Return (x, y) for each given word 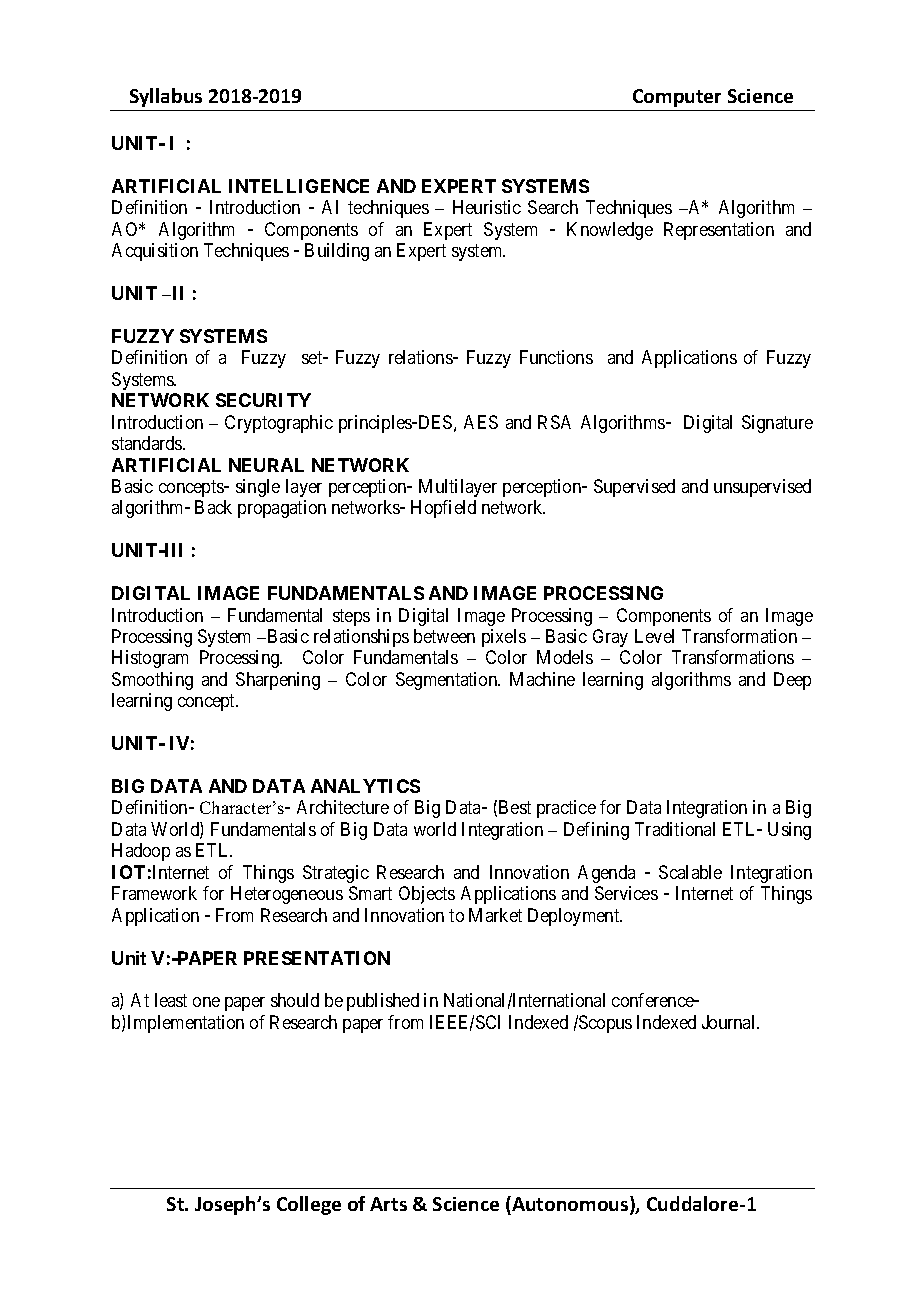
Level (654, 636)
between (444, 636)
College (309, 1205)
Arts (388, 1204)
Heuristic (487, 207)
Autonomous (570, 1205)
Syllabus (166, 97)
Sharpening (278, 681)
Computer (677, 98)
